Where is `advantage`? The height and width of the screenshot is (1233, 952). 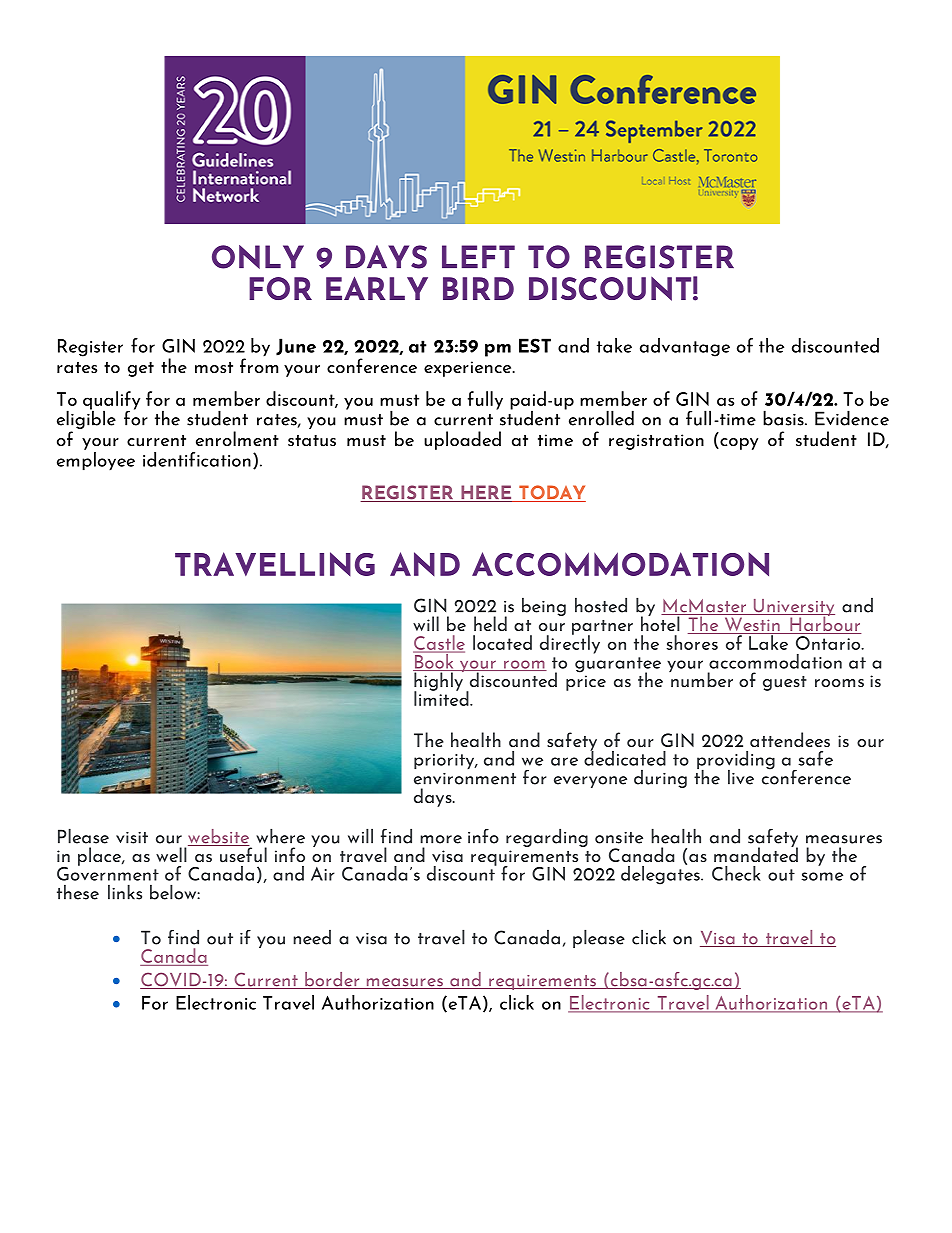 advantage is located at coordinates (685, 347).
